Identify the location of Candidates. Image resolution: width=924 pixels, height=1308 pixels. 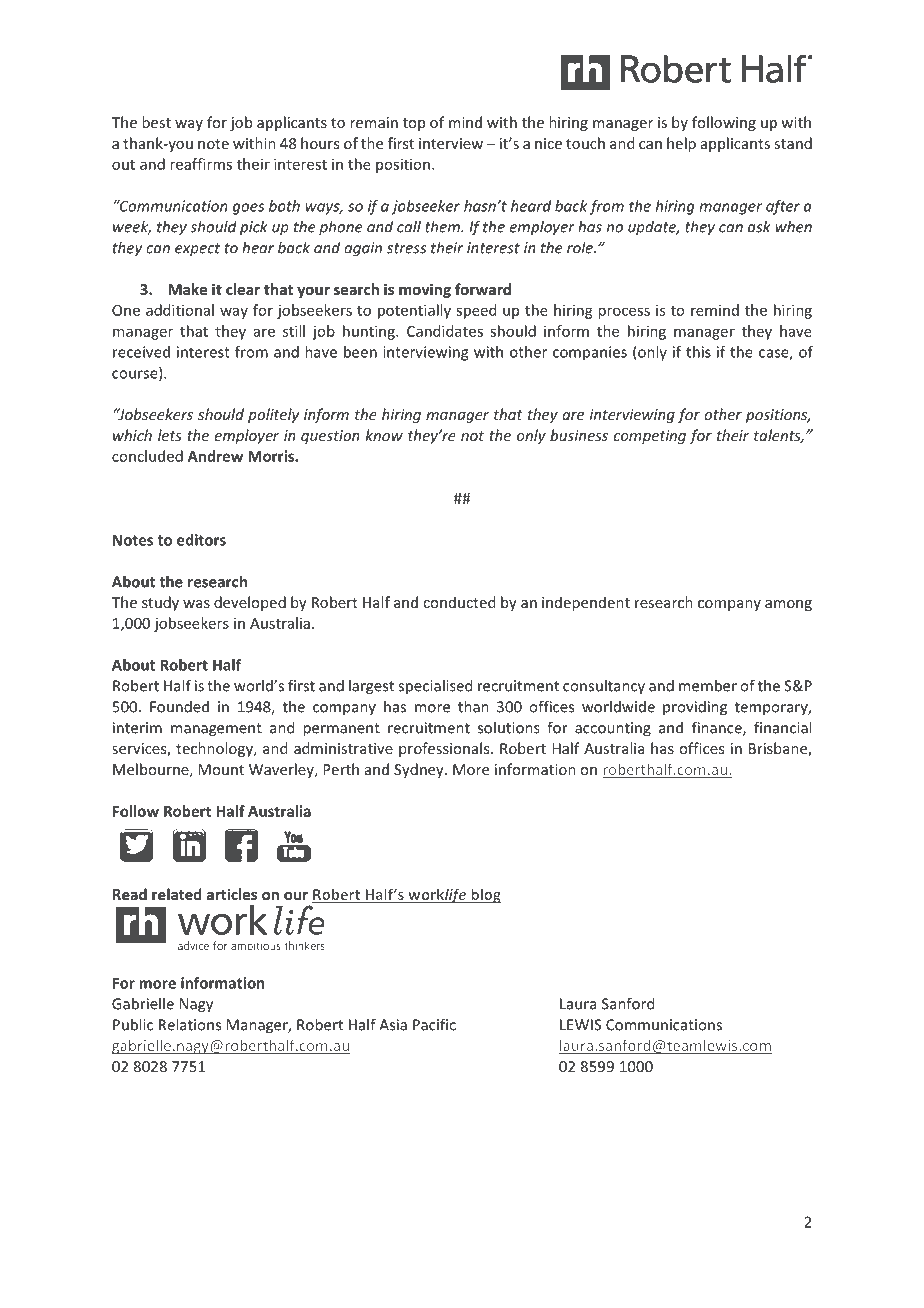
(445, 331).
